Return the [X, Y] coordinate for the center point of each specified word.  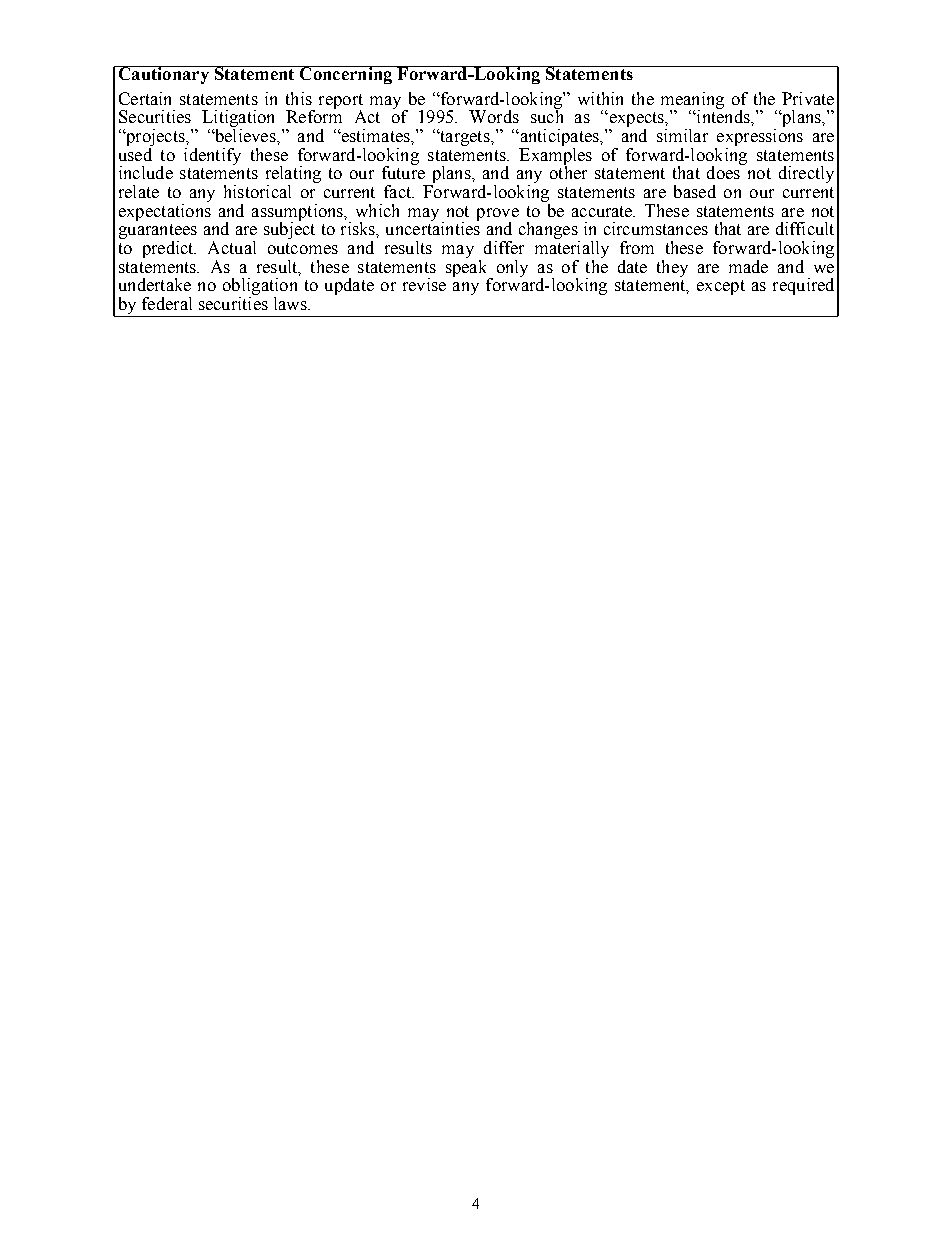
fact [398, 191]
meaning [692, 101]
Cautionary [163, 75]
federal [167, 303]
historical [257, 191]
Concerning [346, 75]
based [695, 191]
